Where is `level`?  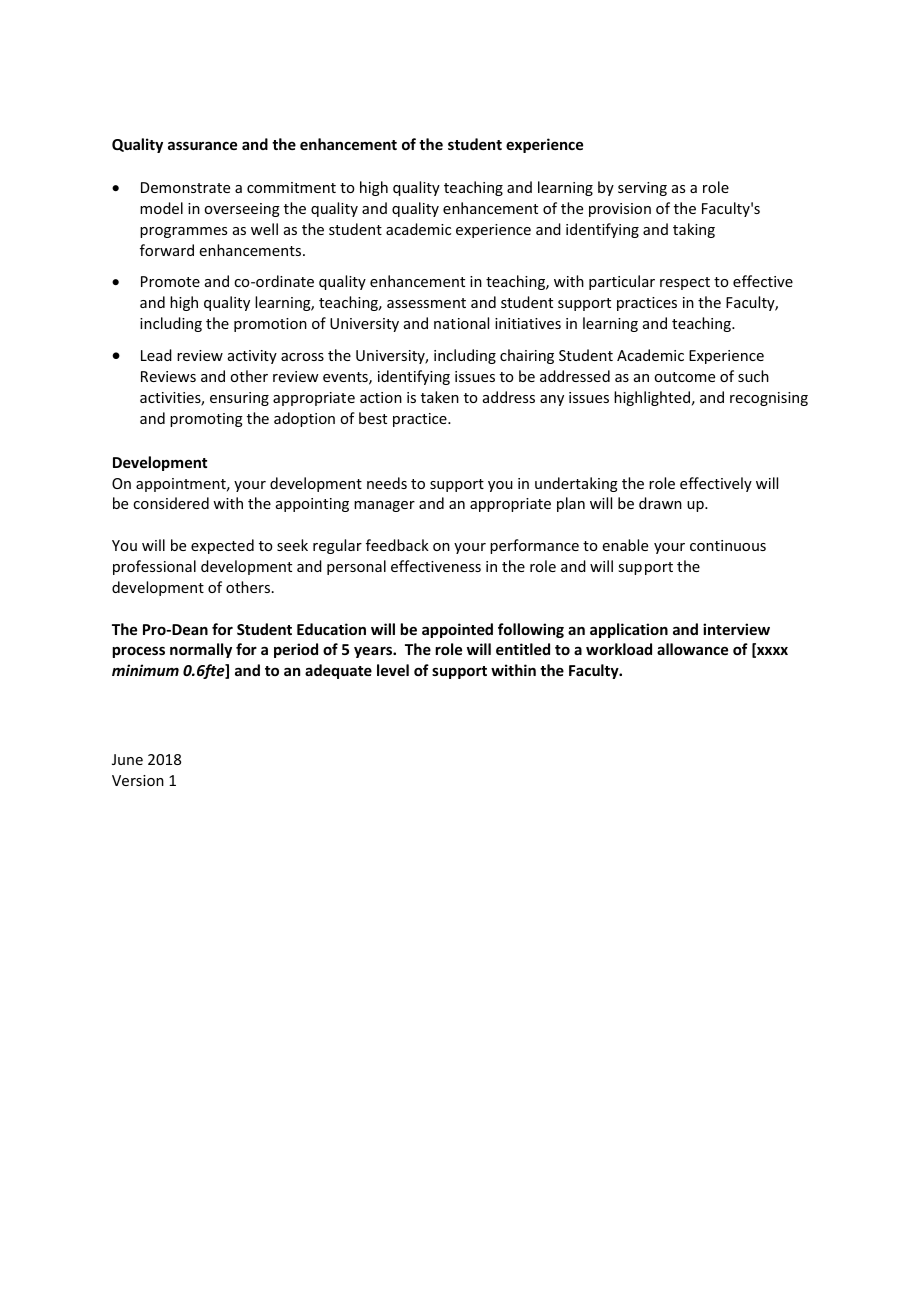 level is located at coordinates (393, 670).
